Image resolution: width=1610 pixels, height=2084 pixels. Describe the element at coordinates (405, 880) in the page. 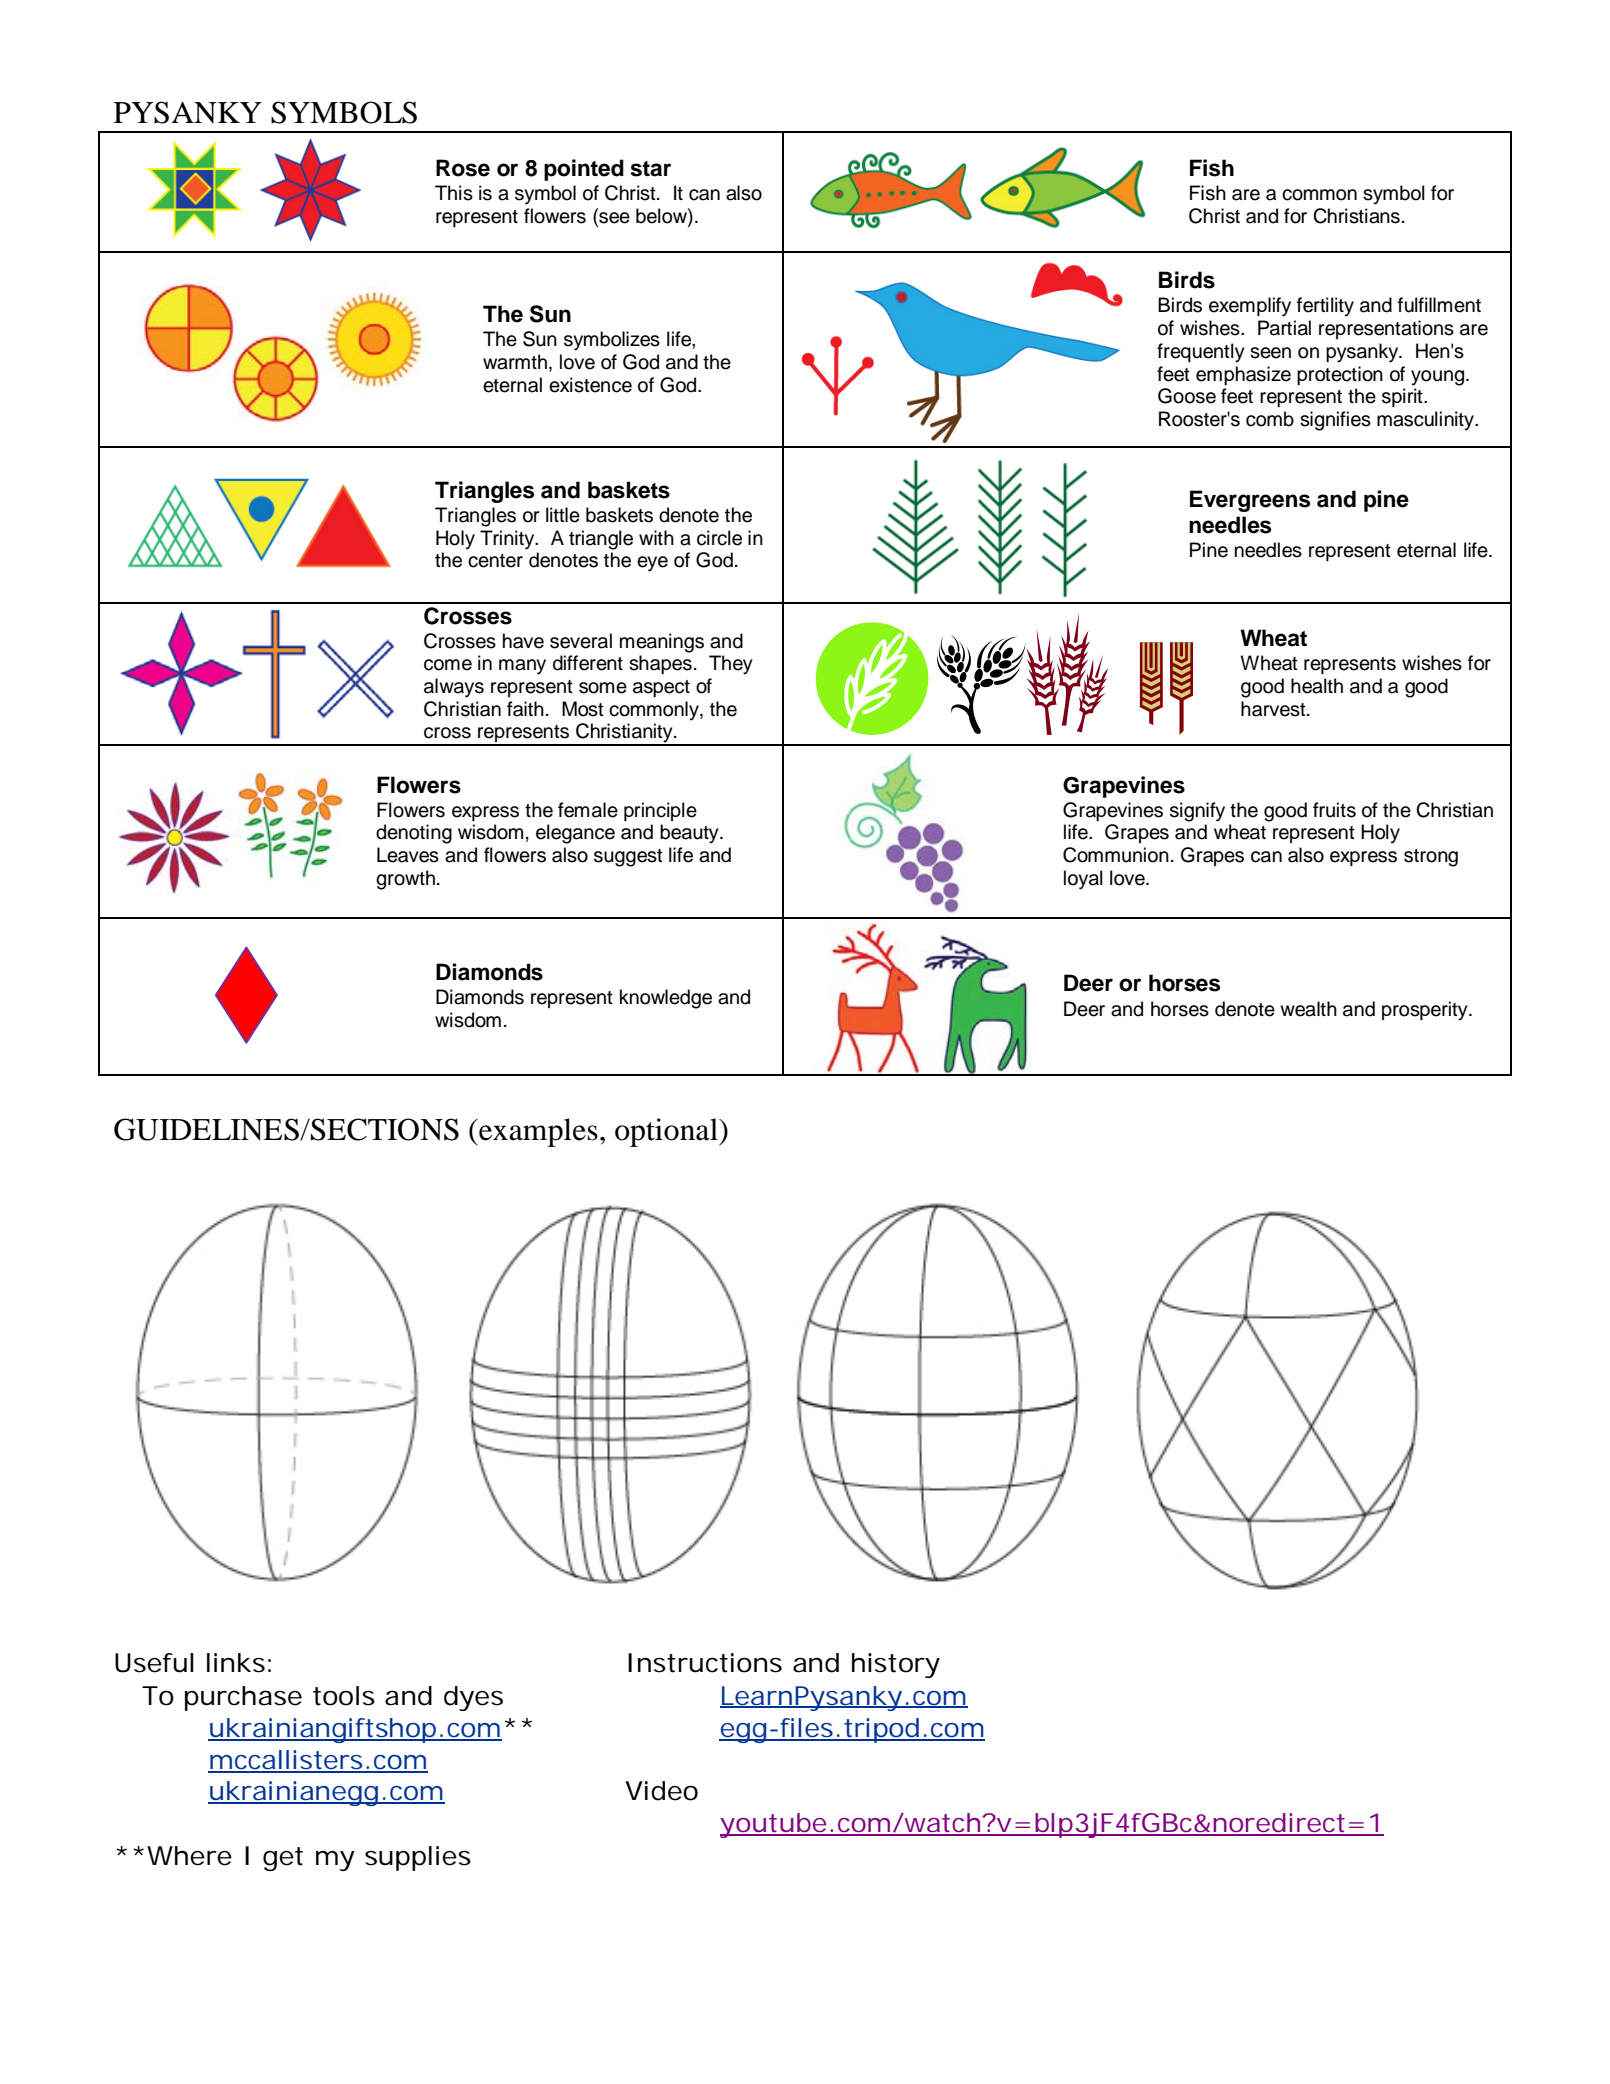

I see `growth` at that location.
